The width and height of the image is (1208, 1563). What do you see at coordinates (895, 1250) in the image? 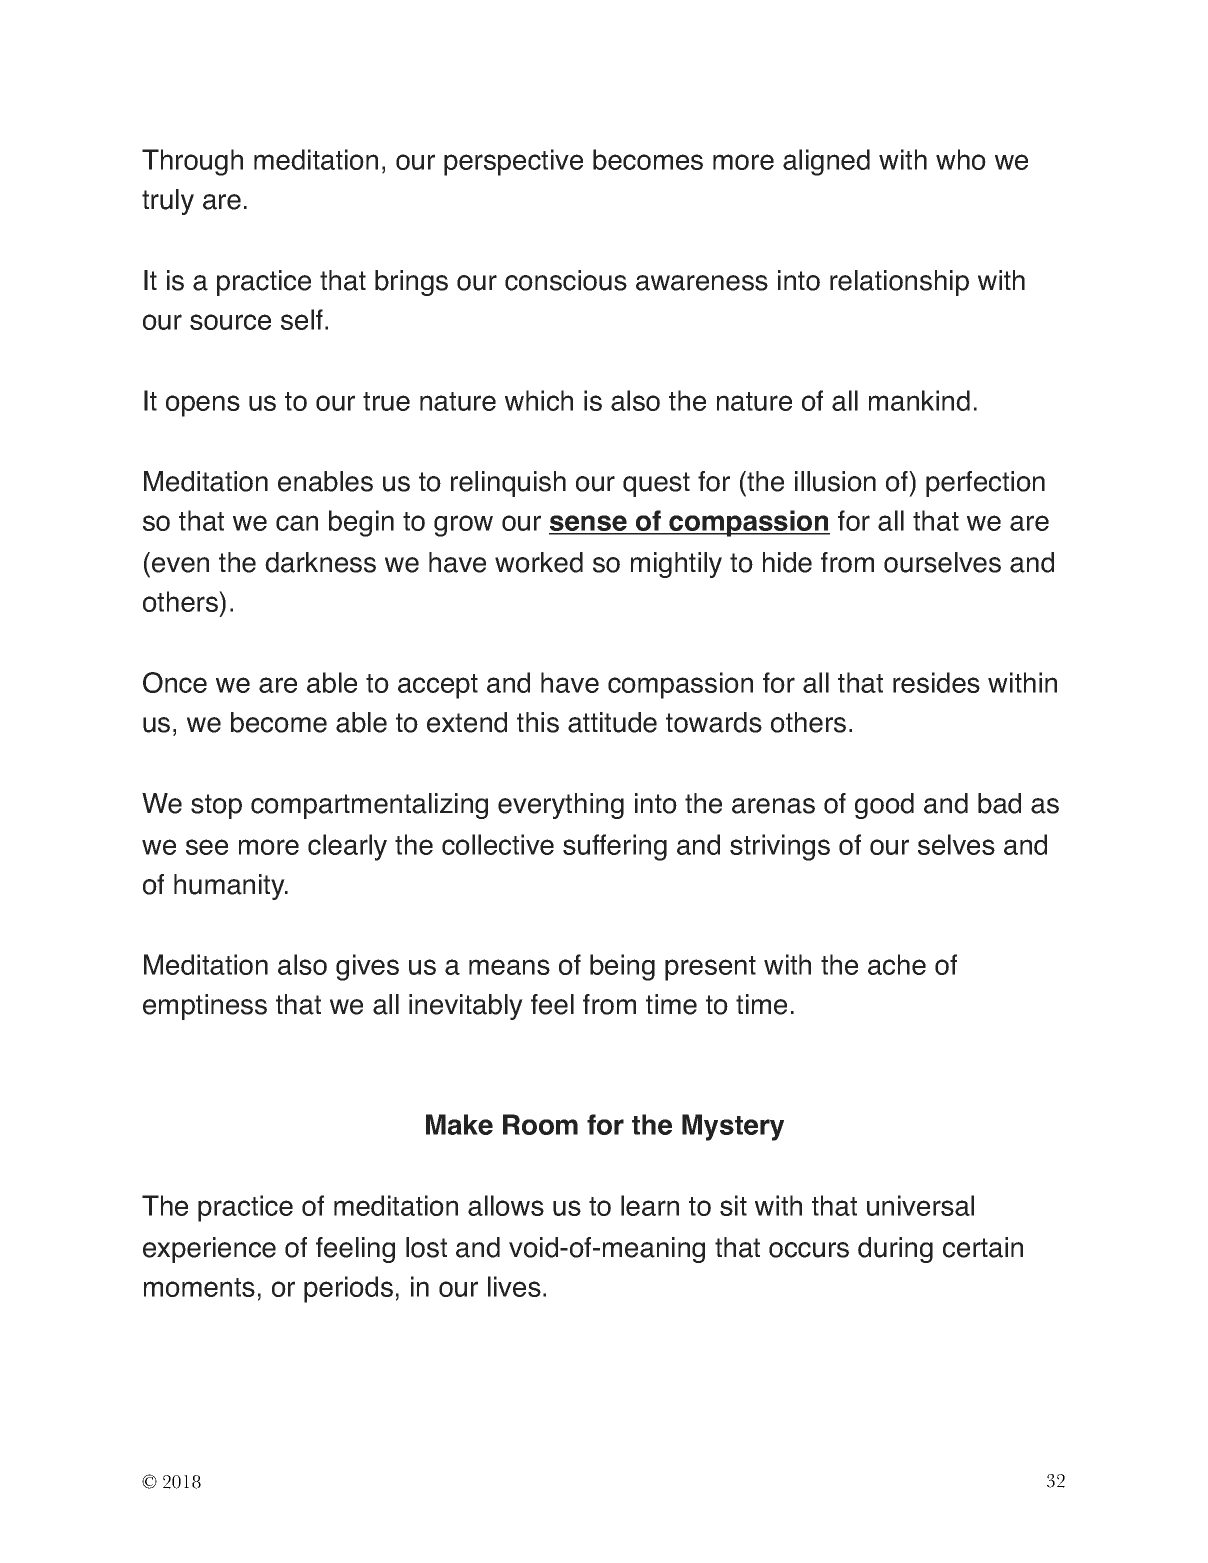
I see `during` at bounding box center [895, 1250].
